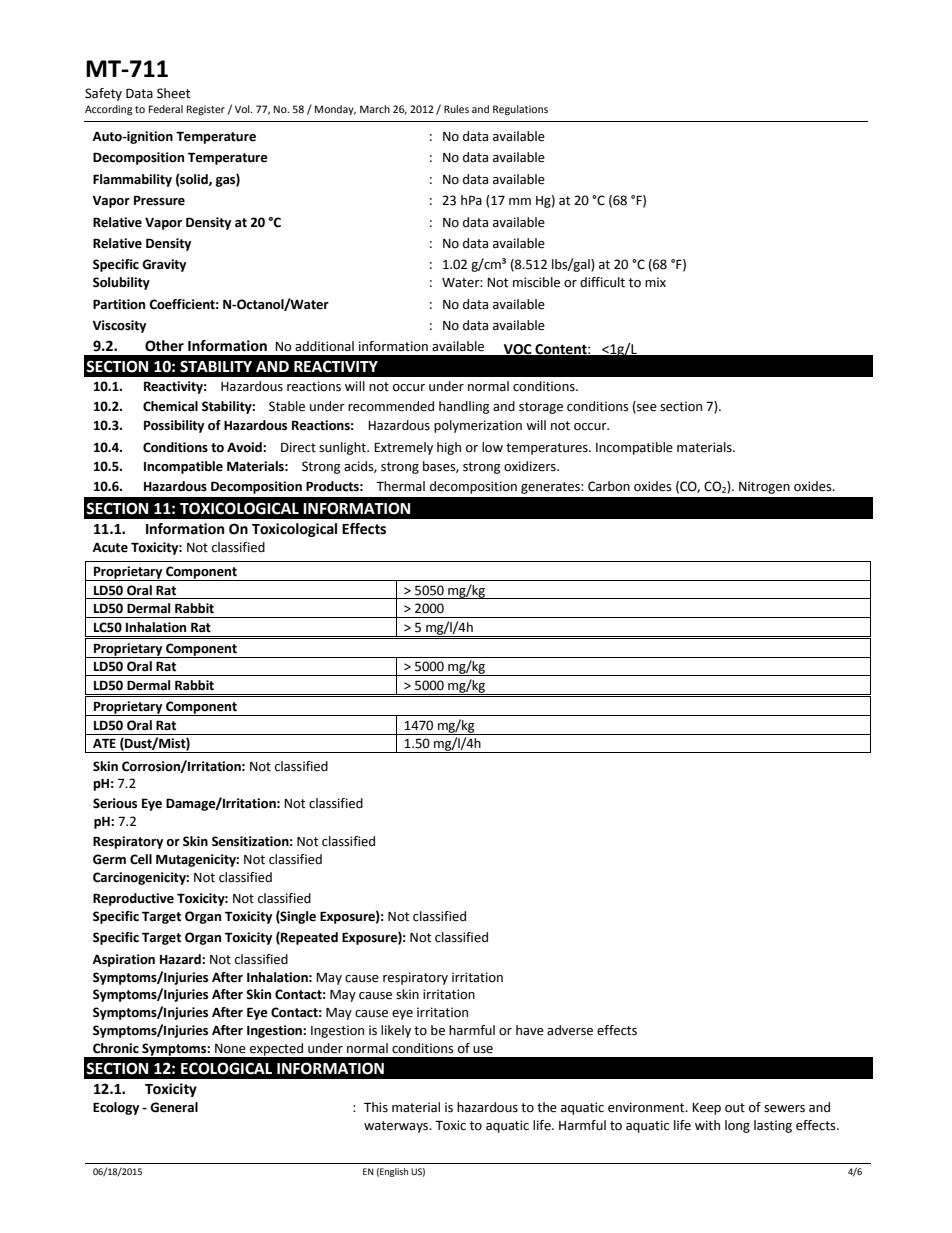  What do you see at coordinates (456, 109) in the screenshot?
I see `Rules` at bounding box center [456, 109].
